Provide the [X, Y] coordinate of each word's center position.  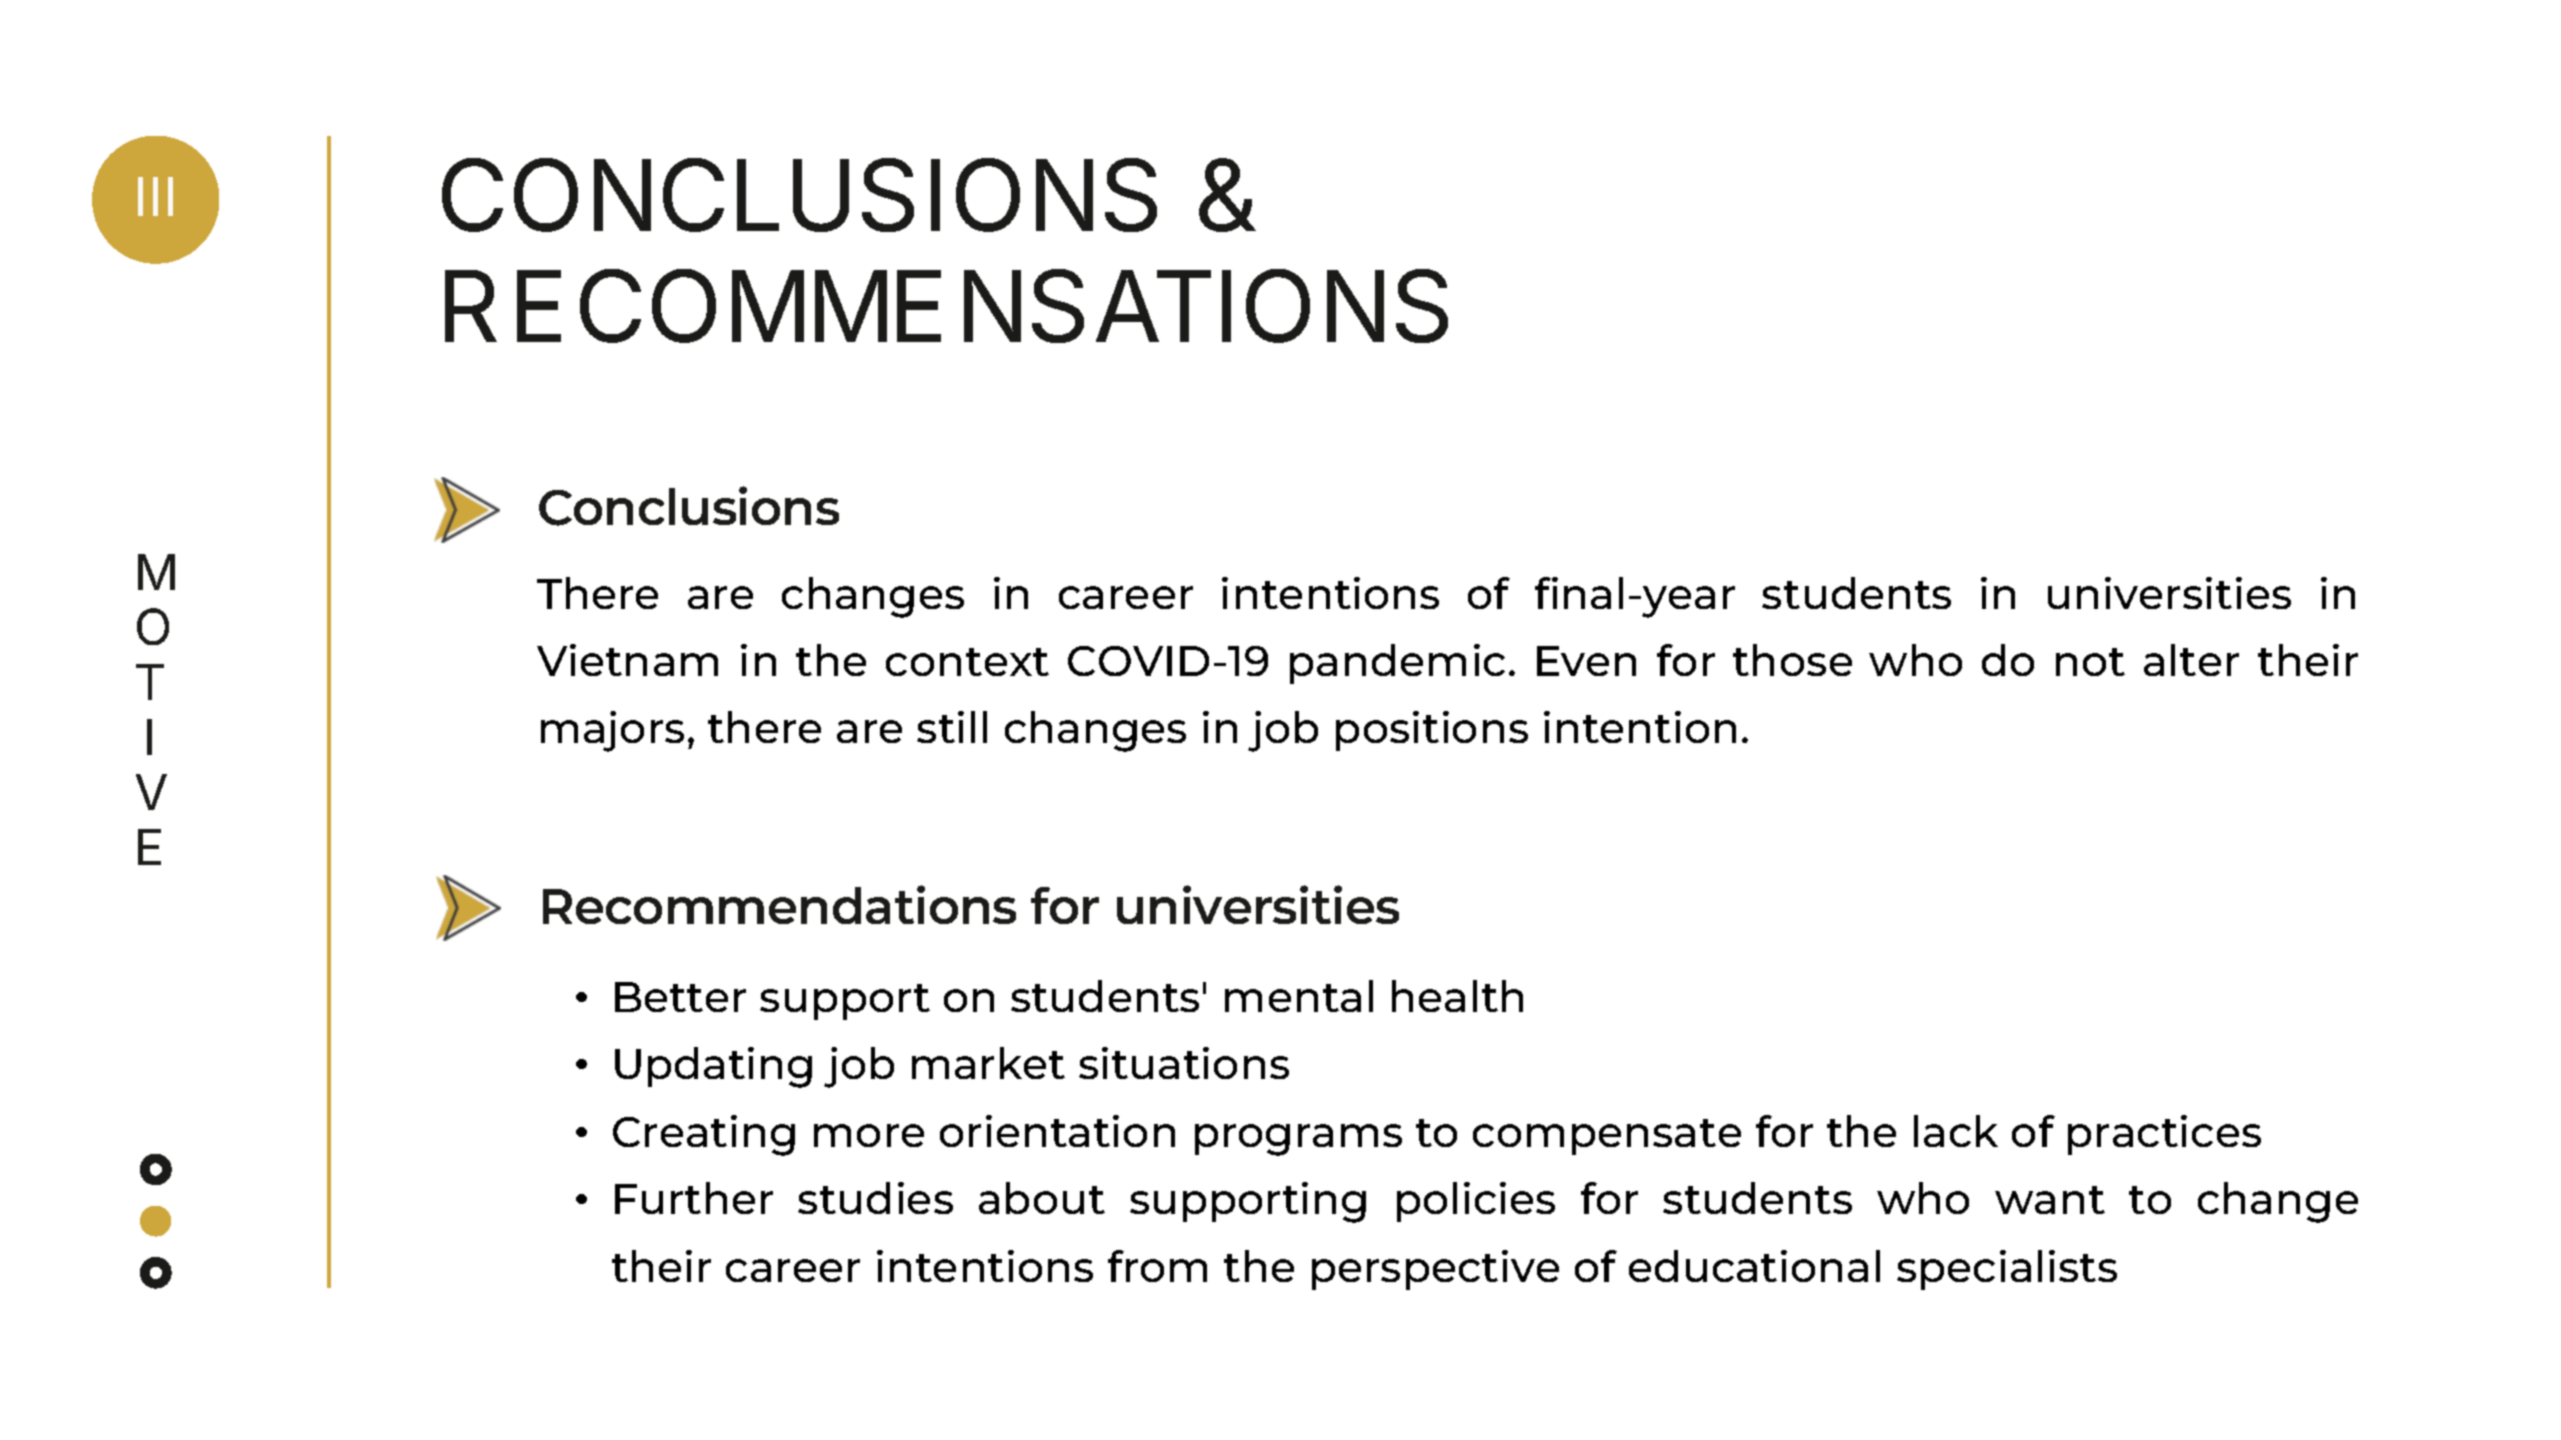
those [1792, 660]
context [967, 662]
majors [612, 731]
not [2090, 662]
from [1157, 1266]
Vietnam [627, 660]
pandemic [1397, 664]
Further [694, 1198]
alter [2191, 660]
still [952, 727]
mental [1299, 996]
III [155, 196]
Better [680, 997]
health [1457, 996]
